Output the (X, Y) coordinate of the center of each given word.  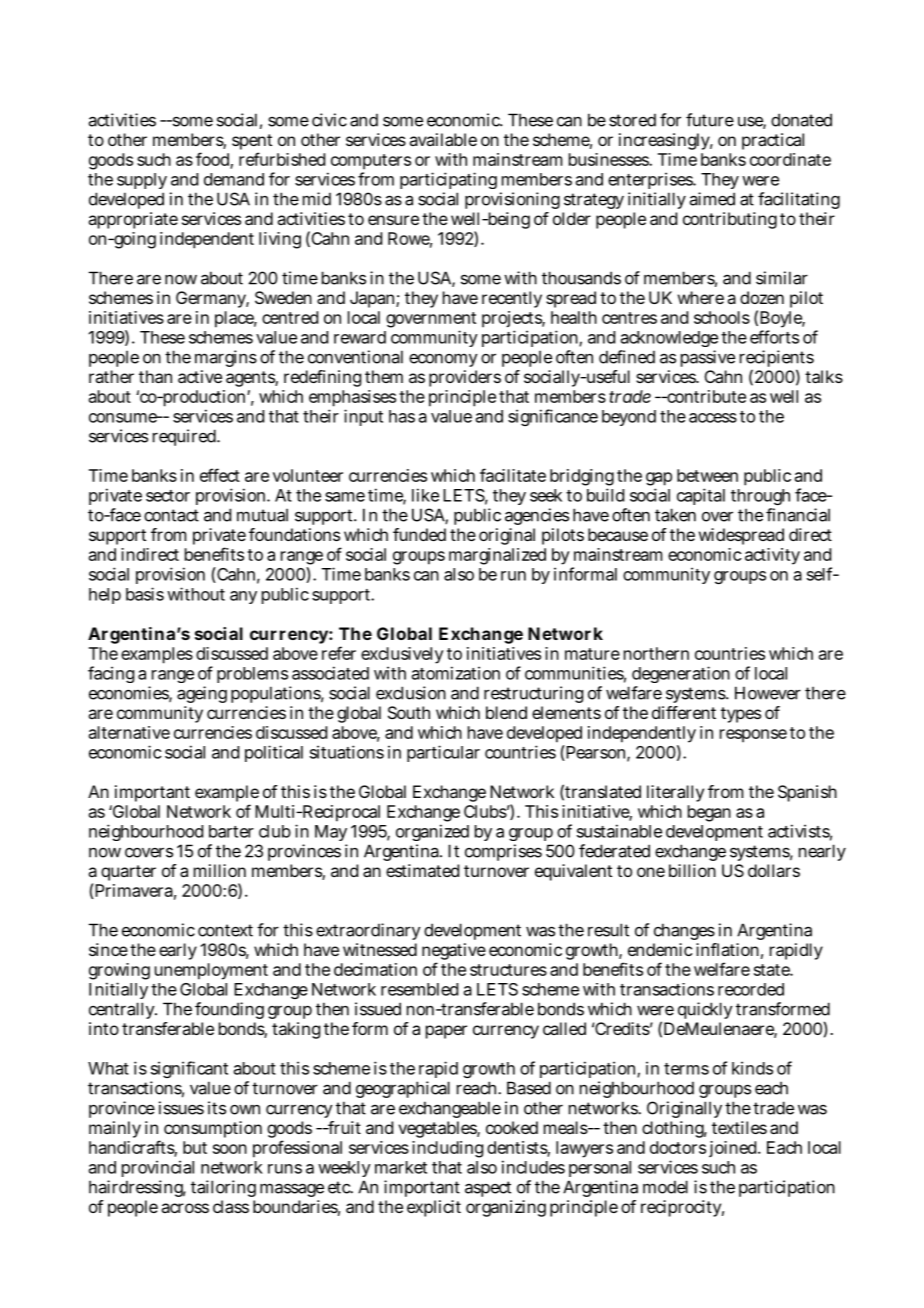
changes (684, 931)
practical (773, 141)
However (768, 693)
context (225, 930)
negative (454, 953)
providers (465, 378)
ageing (202, 694)
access (713, 418)
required (185, 437)
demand (234, 179)
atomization (456, 673)
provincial (158, 1168)
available (443, 139)
